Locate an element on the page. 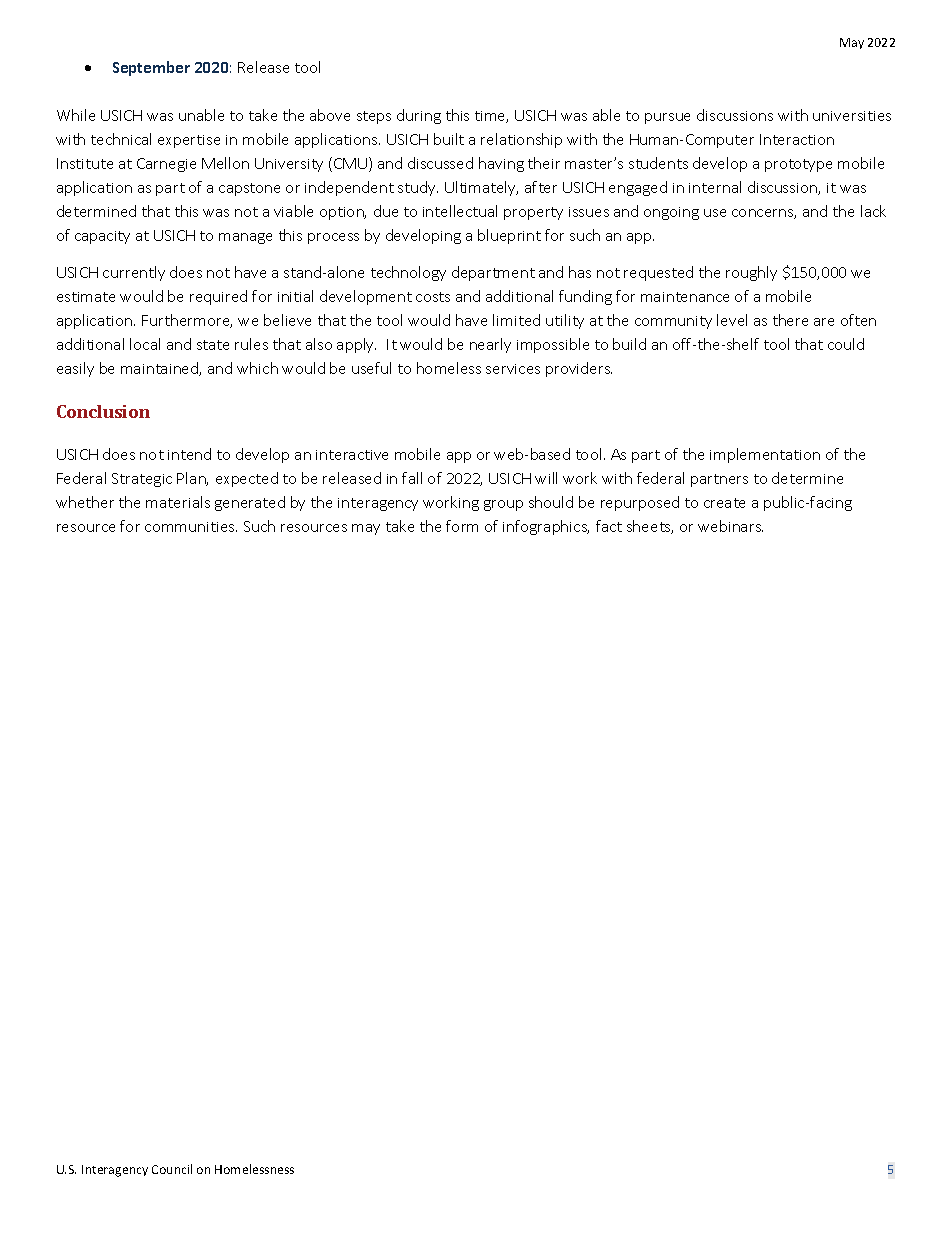  implementation is located at coordinates (765, 455).
